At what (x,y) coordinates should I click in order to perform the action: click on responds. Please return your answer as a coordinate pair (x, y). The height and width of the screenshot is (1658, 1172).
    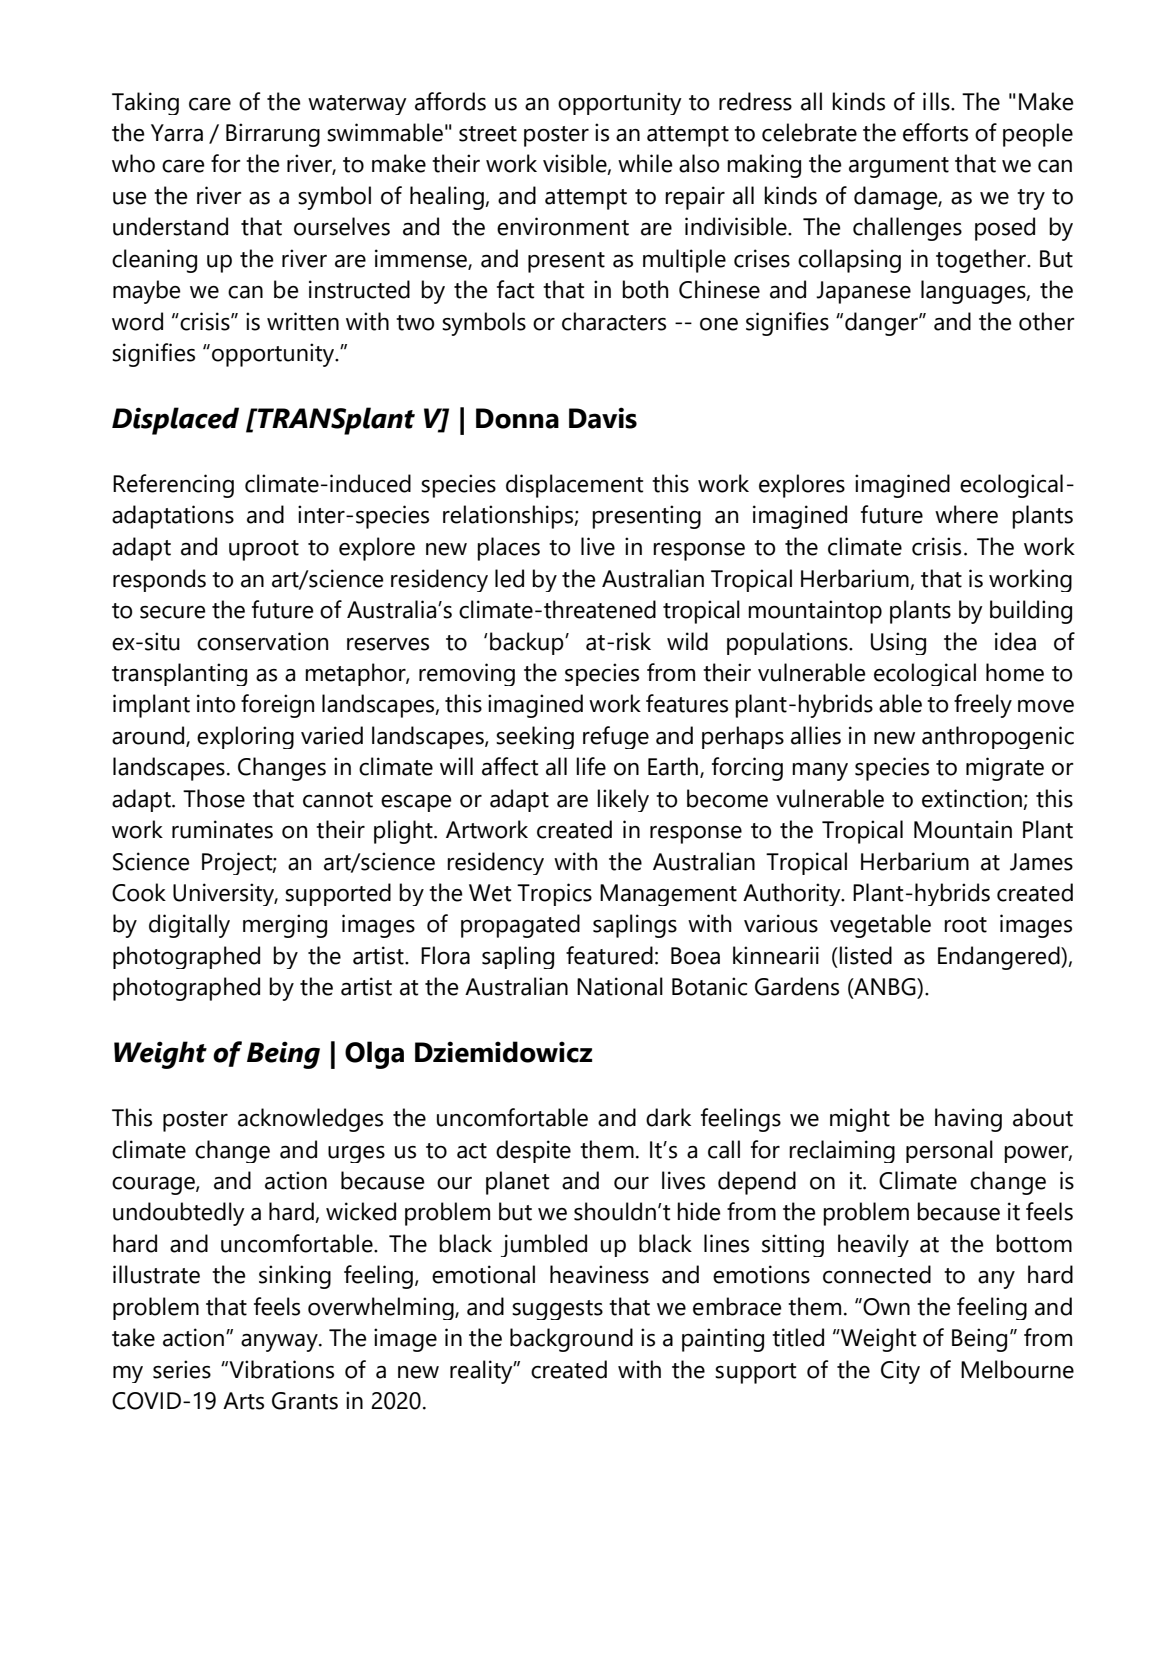
    Looking at the image, I should click on (159, 580).
